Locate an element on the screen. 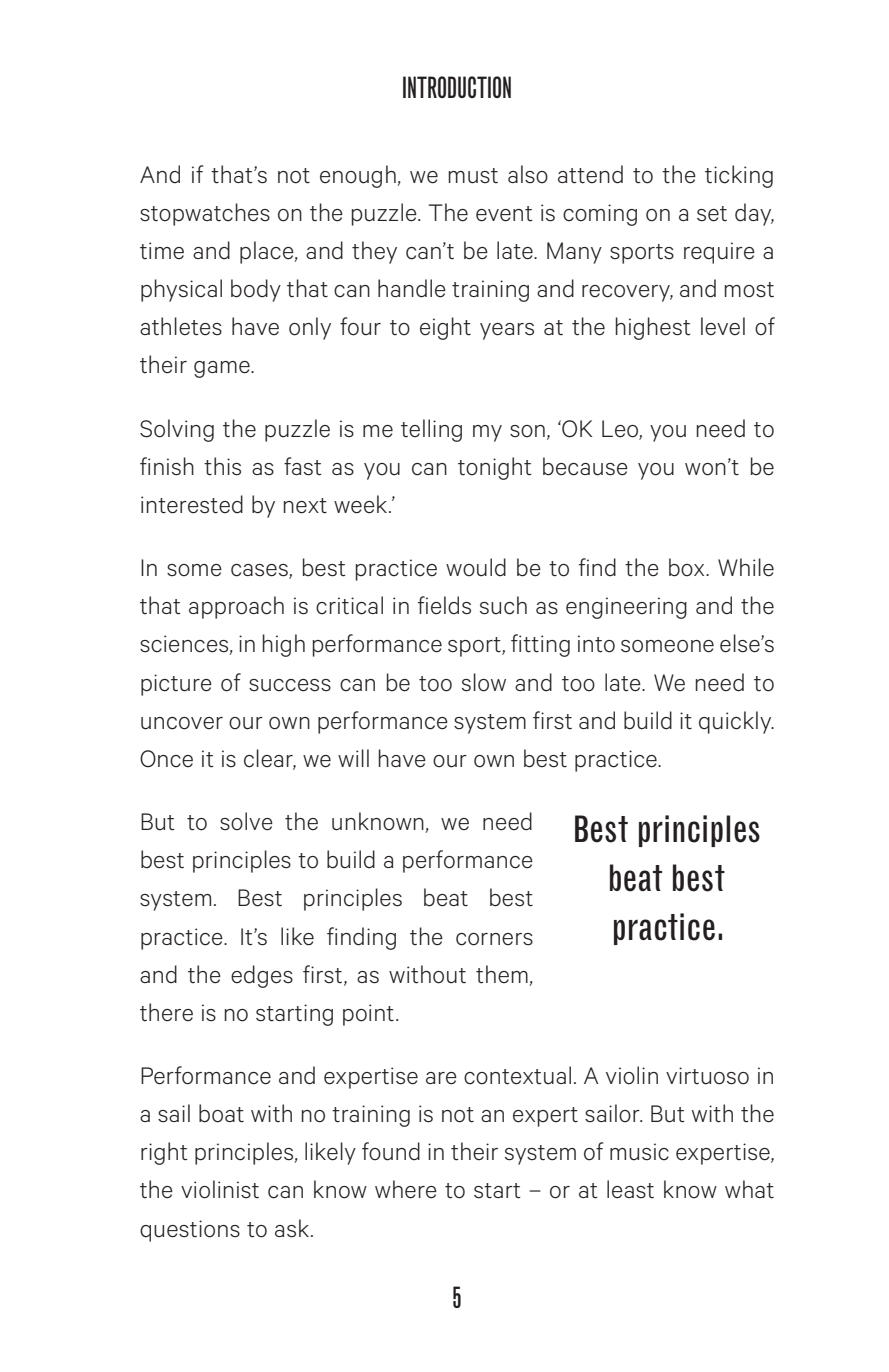 The height and width of the screenshot is (1372, 889). questions is located at coordinates (190, 1231).
